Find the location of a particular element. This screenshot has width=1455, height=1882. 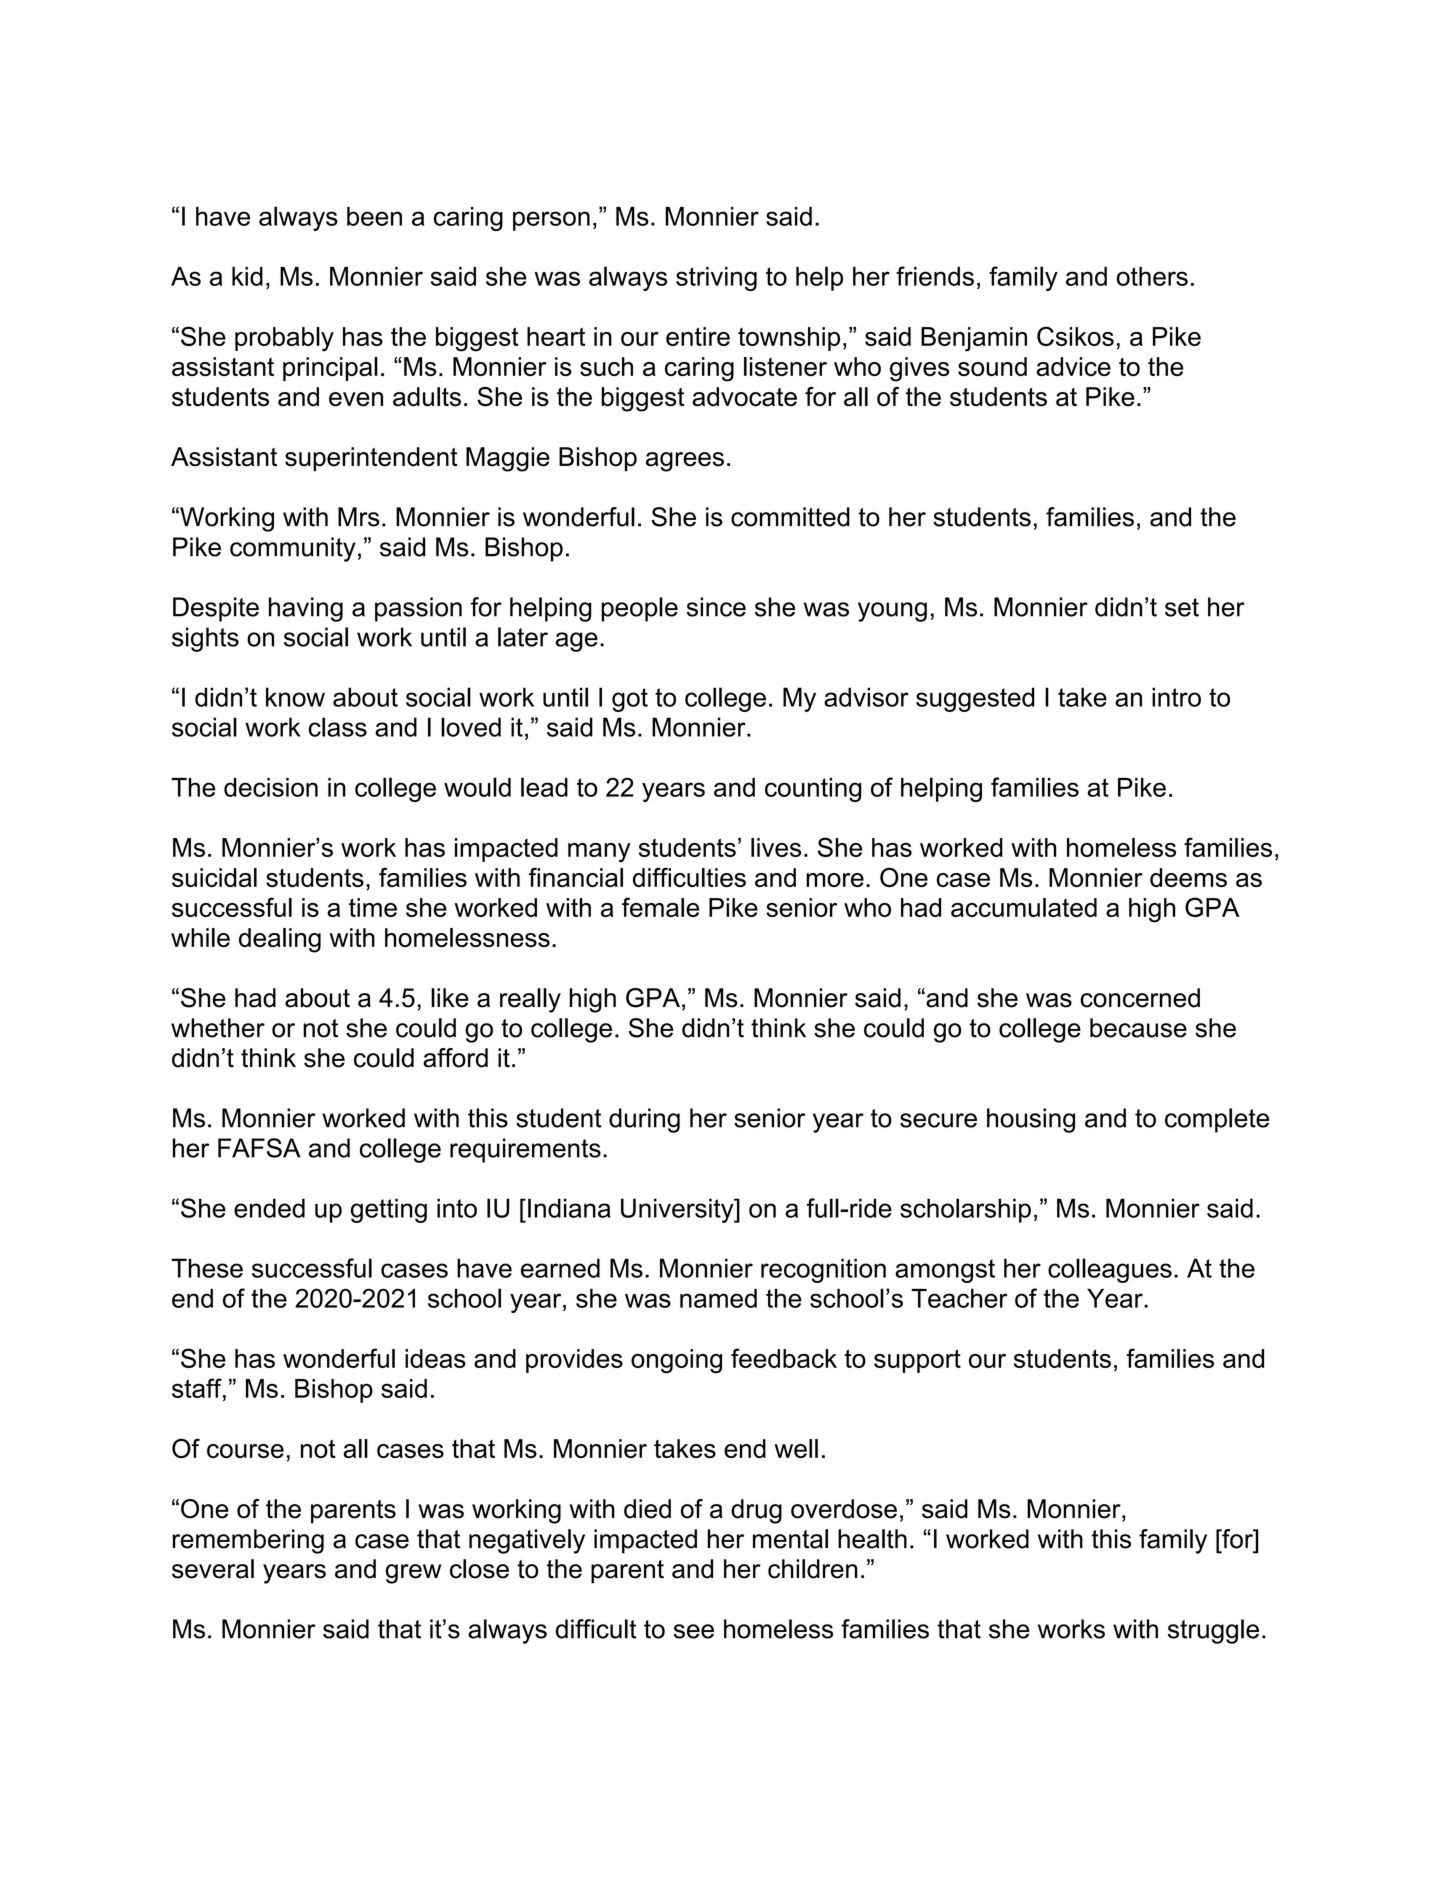

grew is located at coordinates (413, 1574).
